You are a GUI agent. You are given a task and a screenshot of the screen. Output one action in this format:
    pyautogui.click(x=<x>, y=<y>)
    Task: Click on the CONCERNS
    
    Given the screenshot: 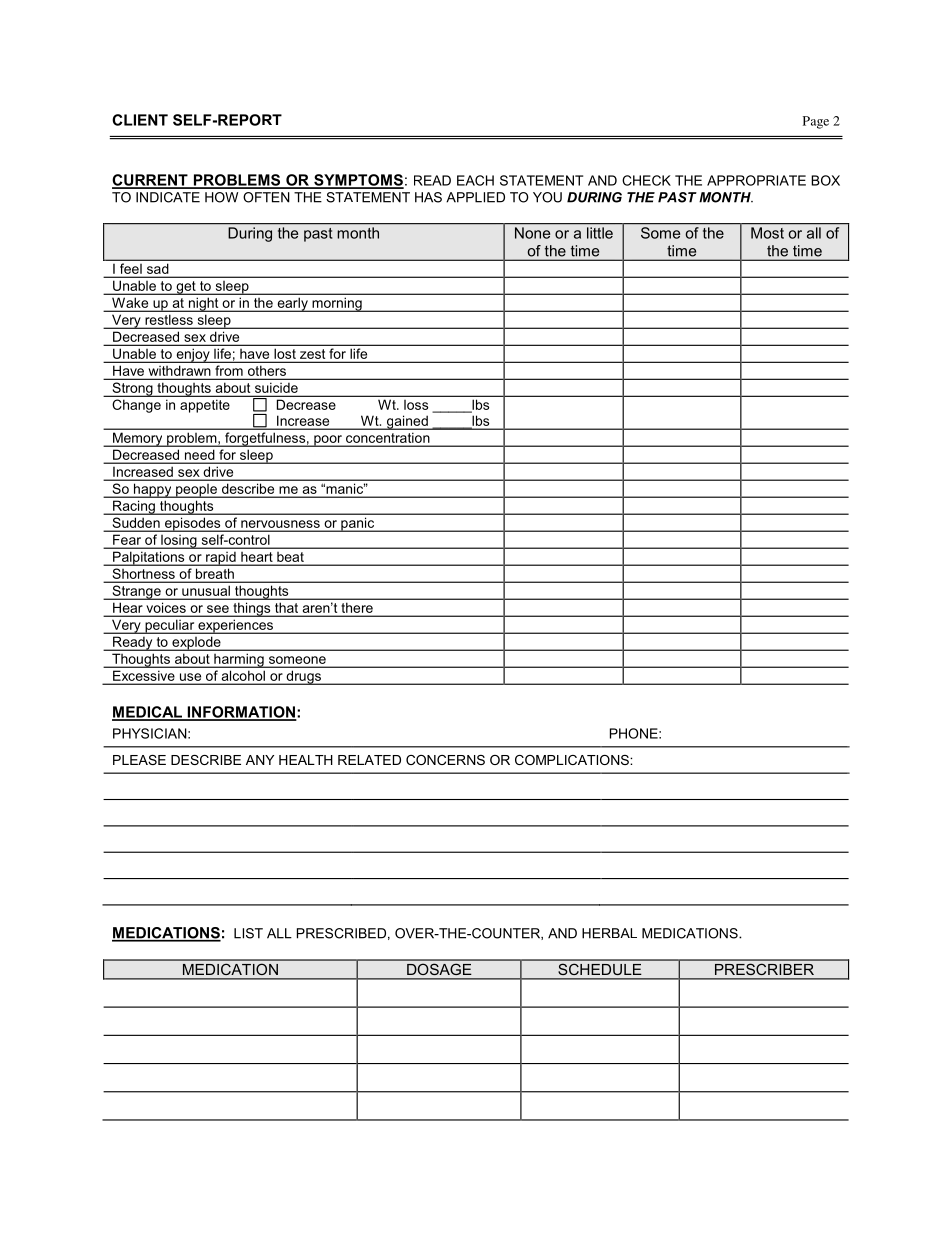 What is the action you would take?
    pyautogui.click(x=445, y=760)
